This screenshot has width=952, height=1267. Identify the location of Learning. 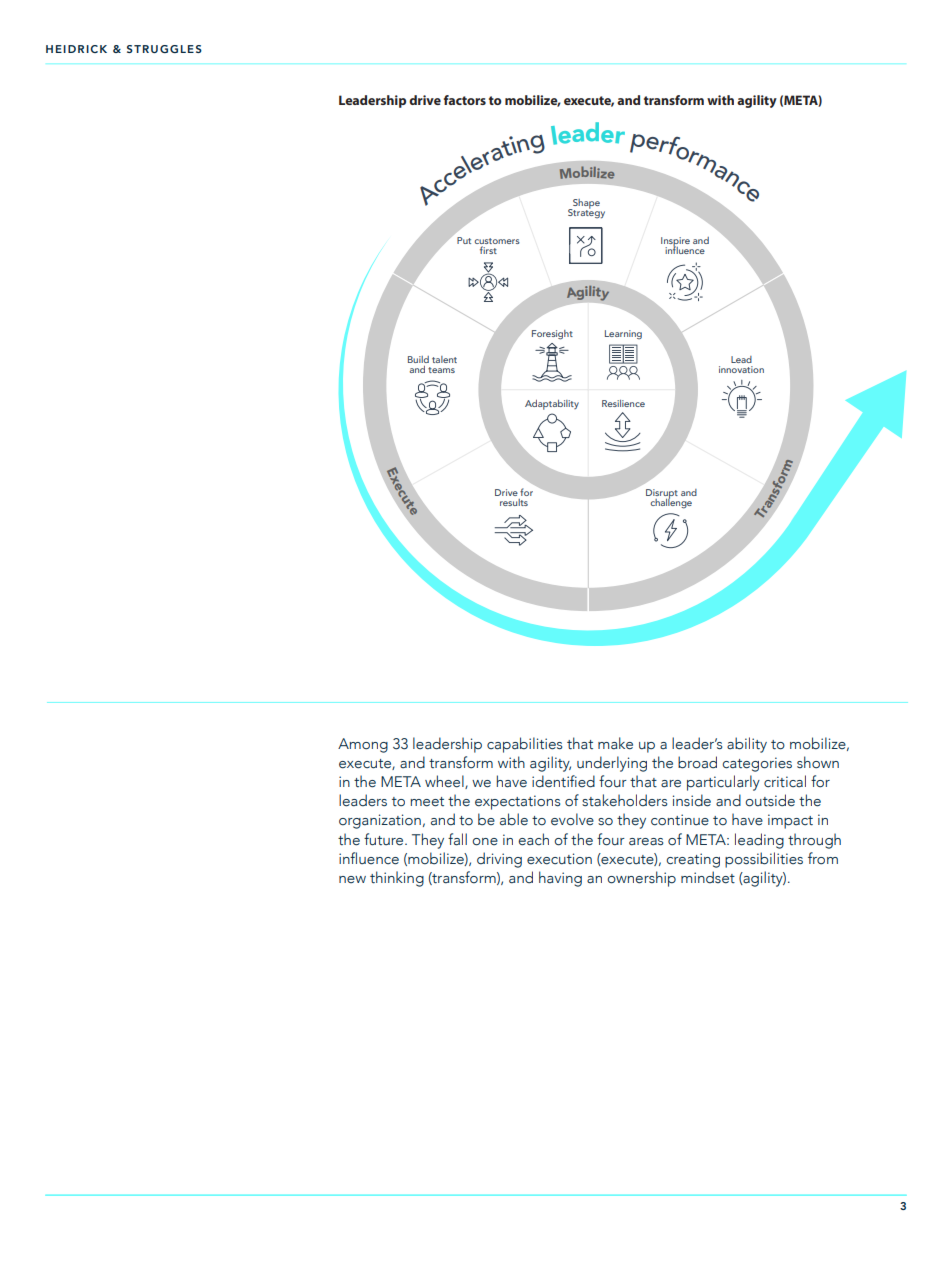
(623, 335).
